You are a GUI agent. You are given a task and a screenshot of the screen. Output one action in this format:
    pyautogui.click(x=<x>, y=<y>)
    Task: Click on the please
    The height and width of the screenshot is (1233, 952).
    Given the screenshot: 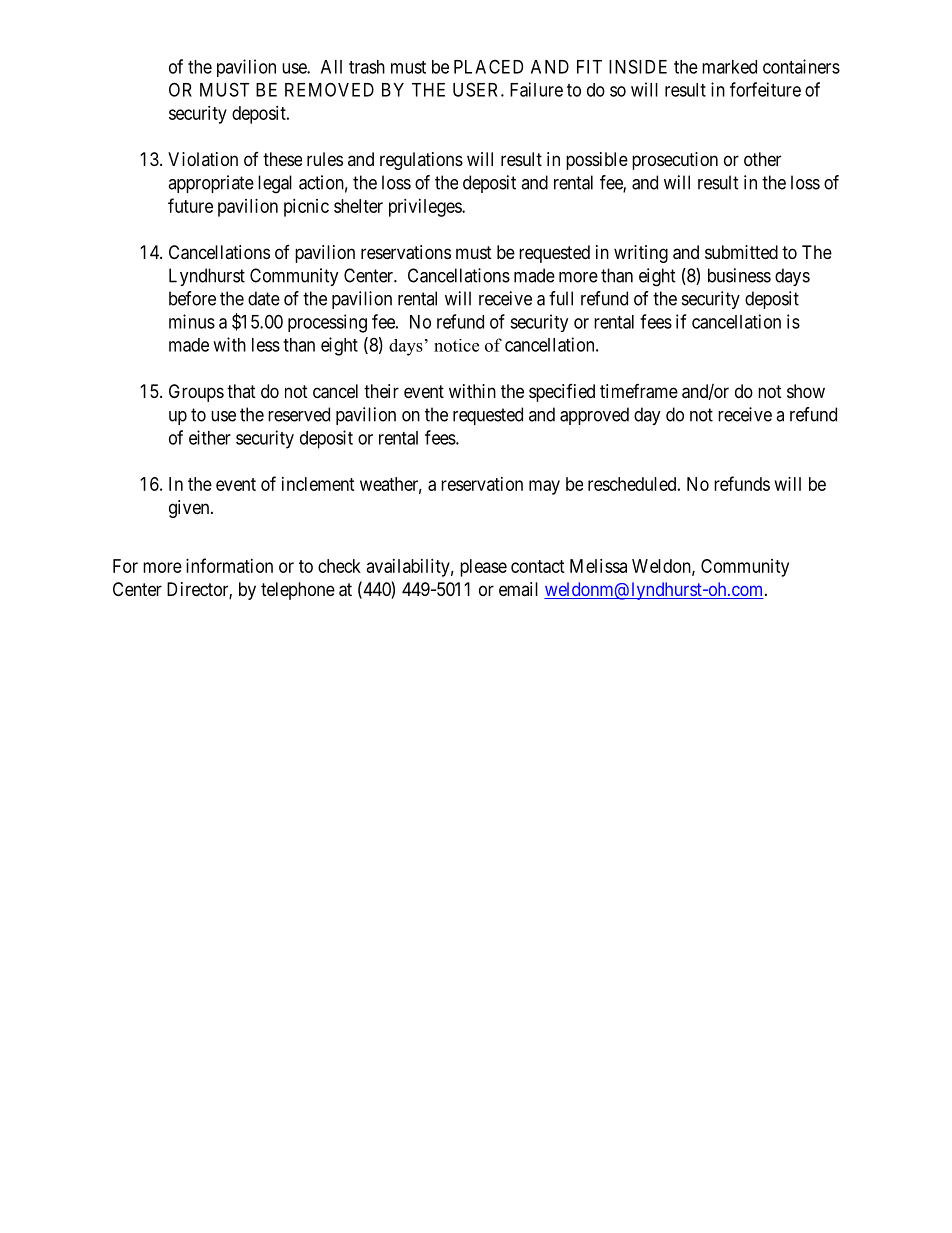 What is the action you would take?
    pyautogui.click(x=483, y=568)
